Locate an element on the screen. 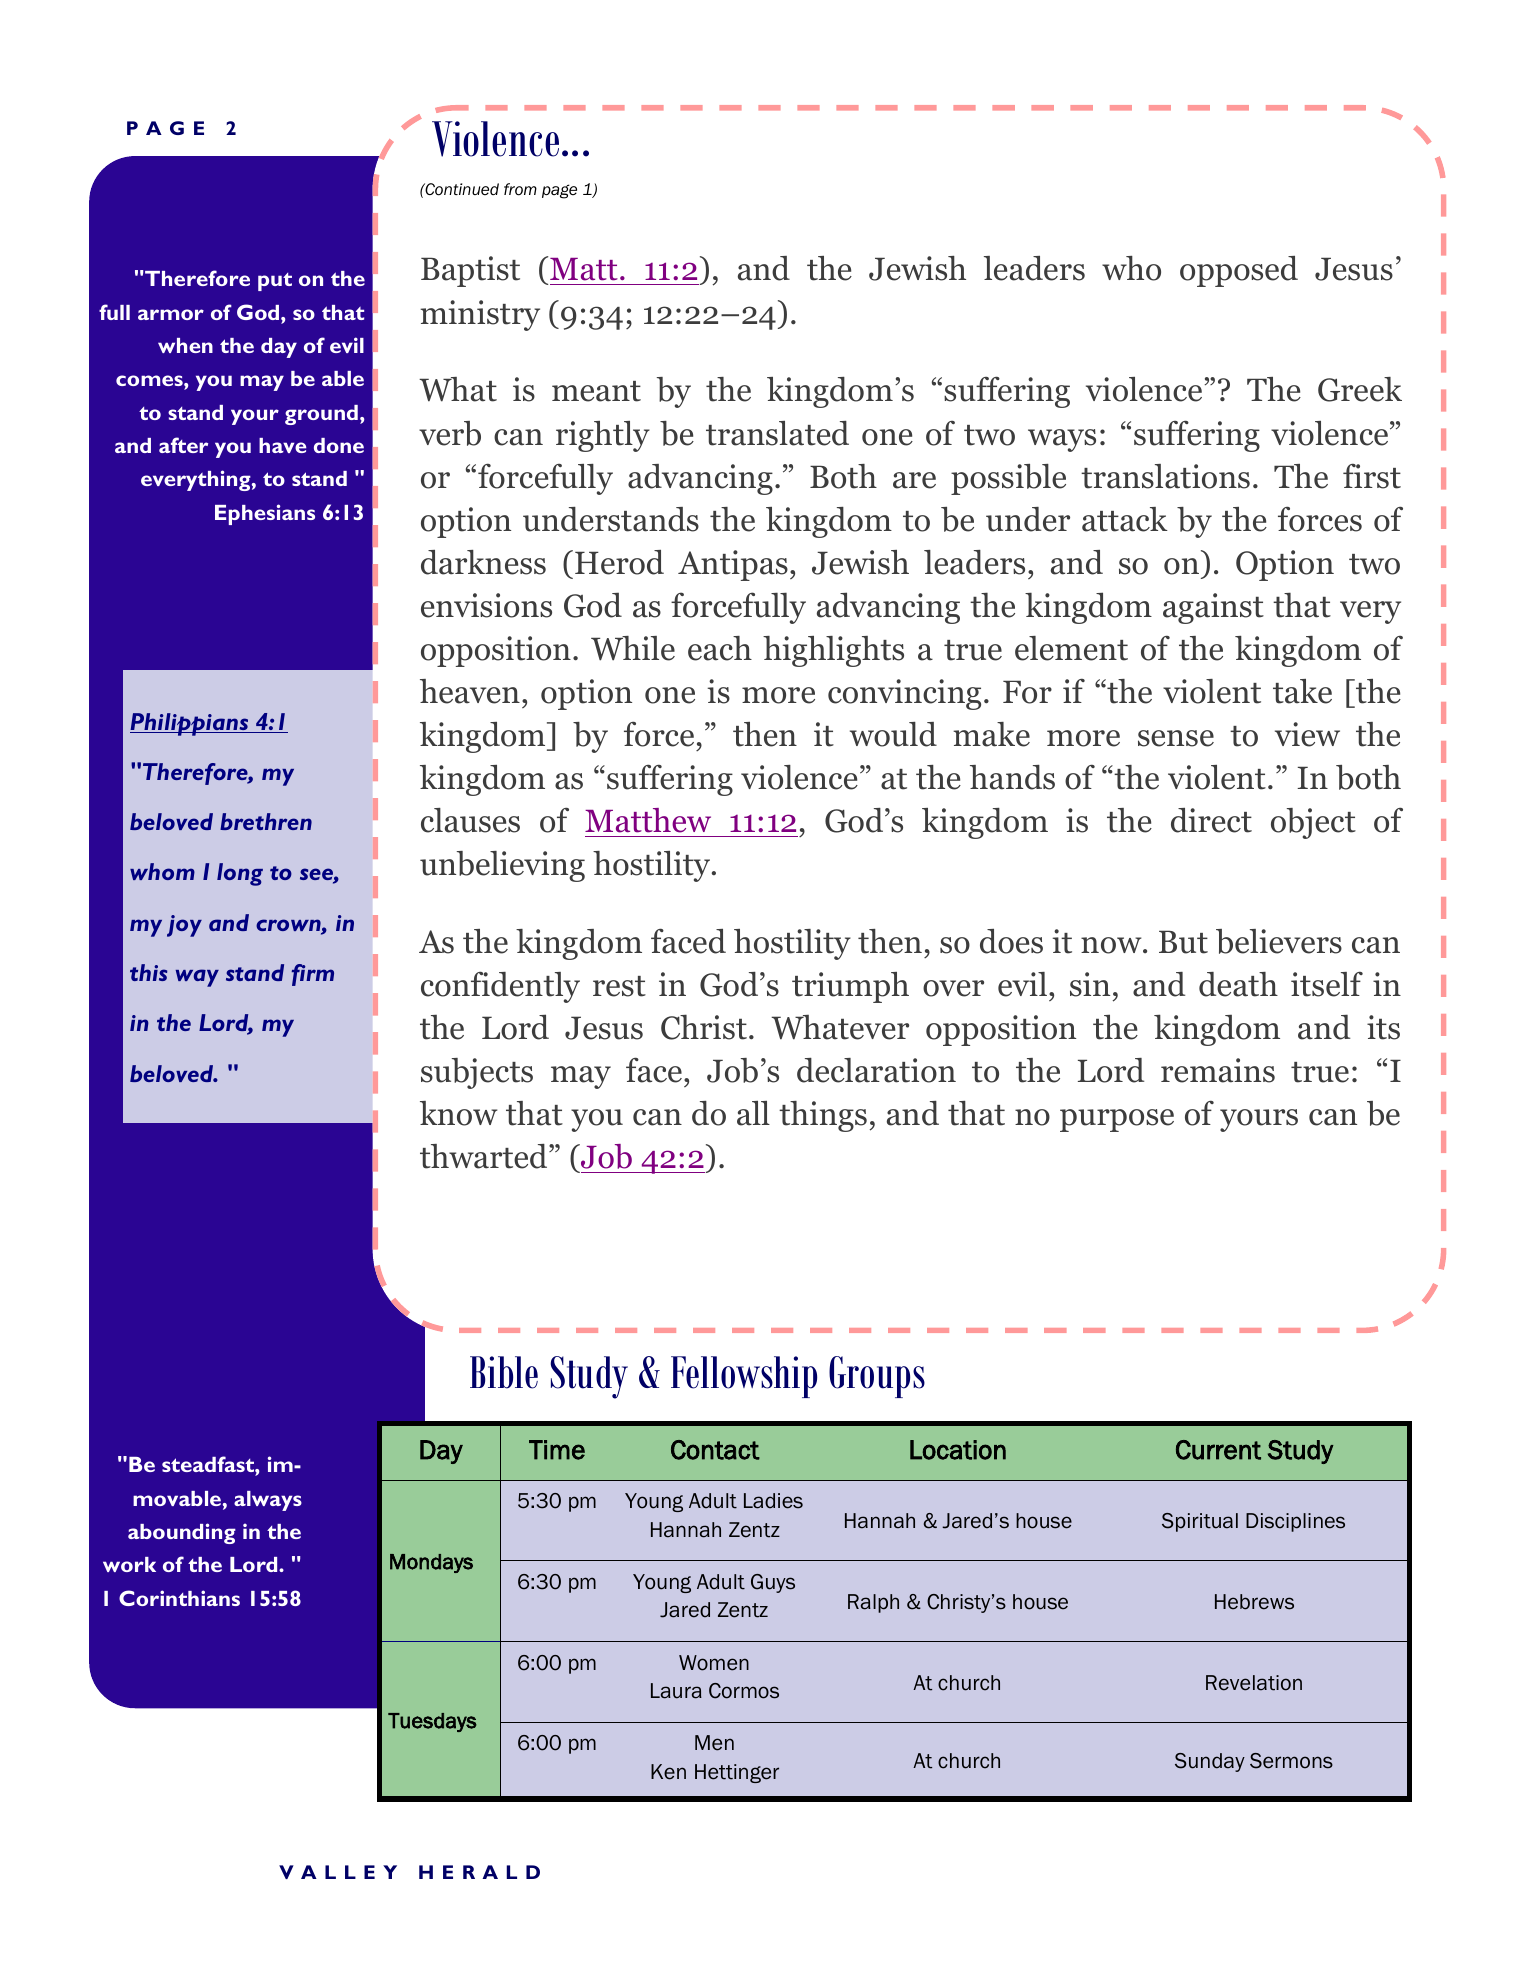 The width and height of the screenshot is (1516, 1962). Tuesdays is located at coordinates (432, 1722).
